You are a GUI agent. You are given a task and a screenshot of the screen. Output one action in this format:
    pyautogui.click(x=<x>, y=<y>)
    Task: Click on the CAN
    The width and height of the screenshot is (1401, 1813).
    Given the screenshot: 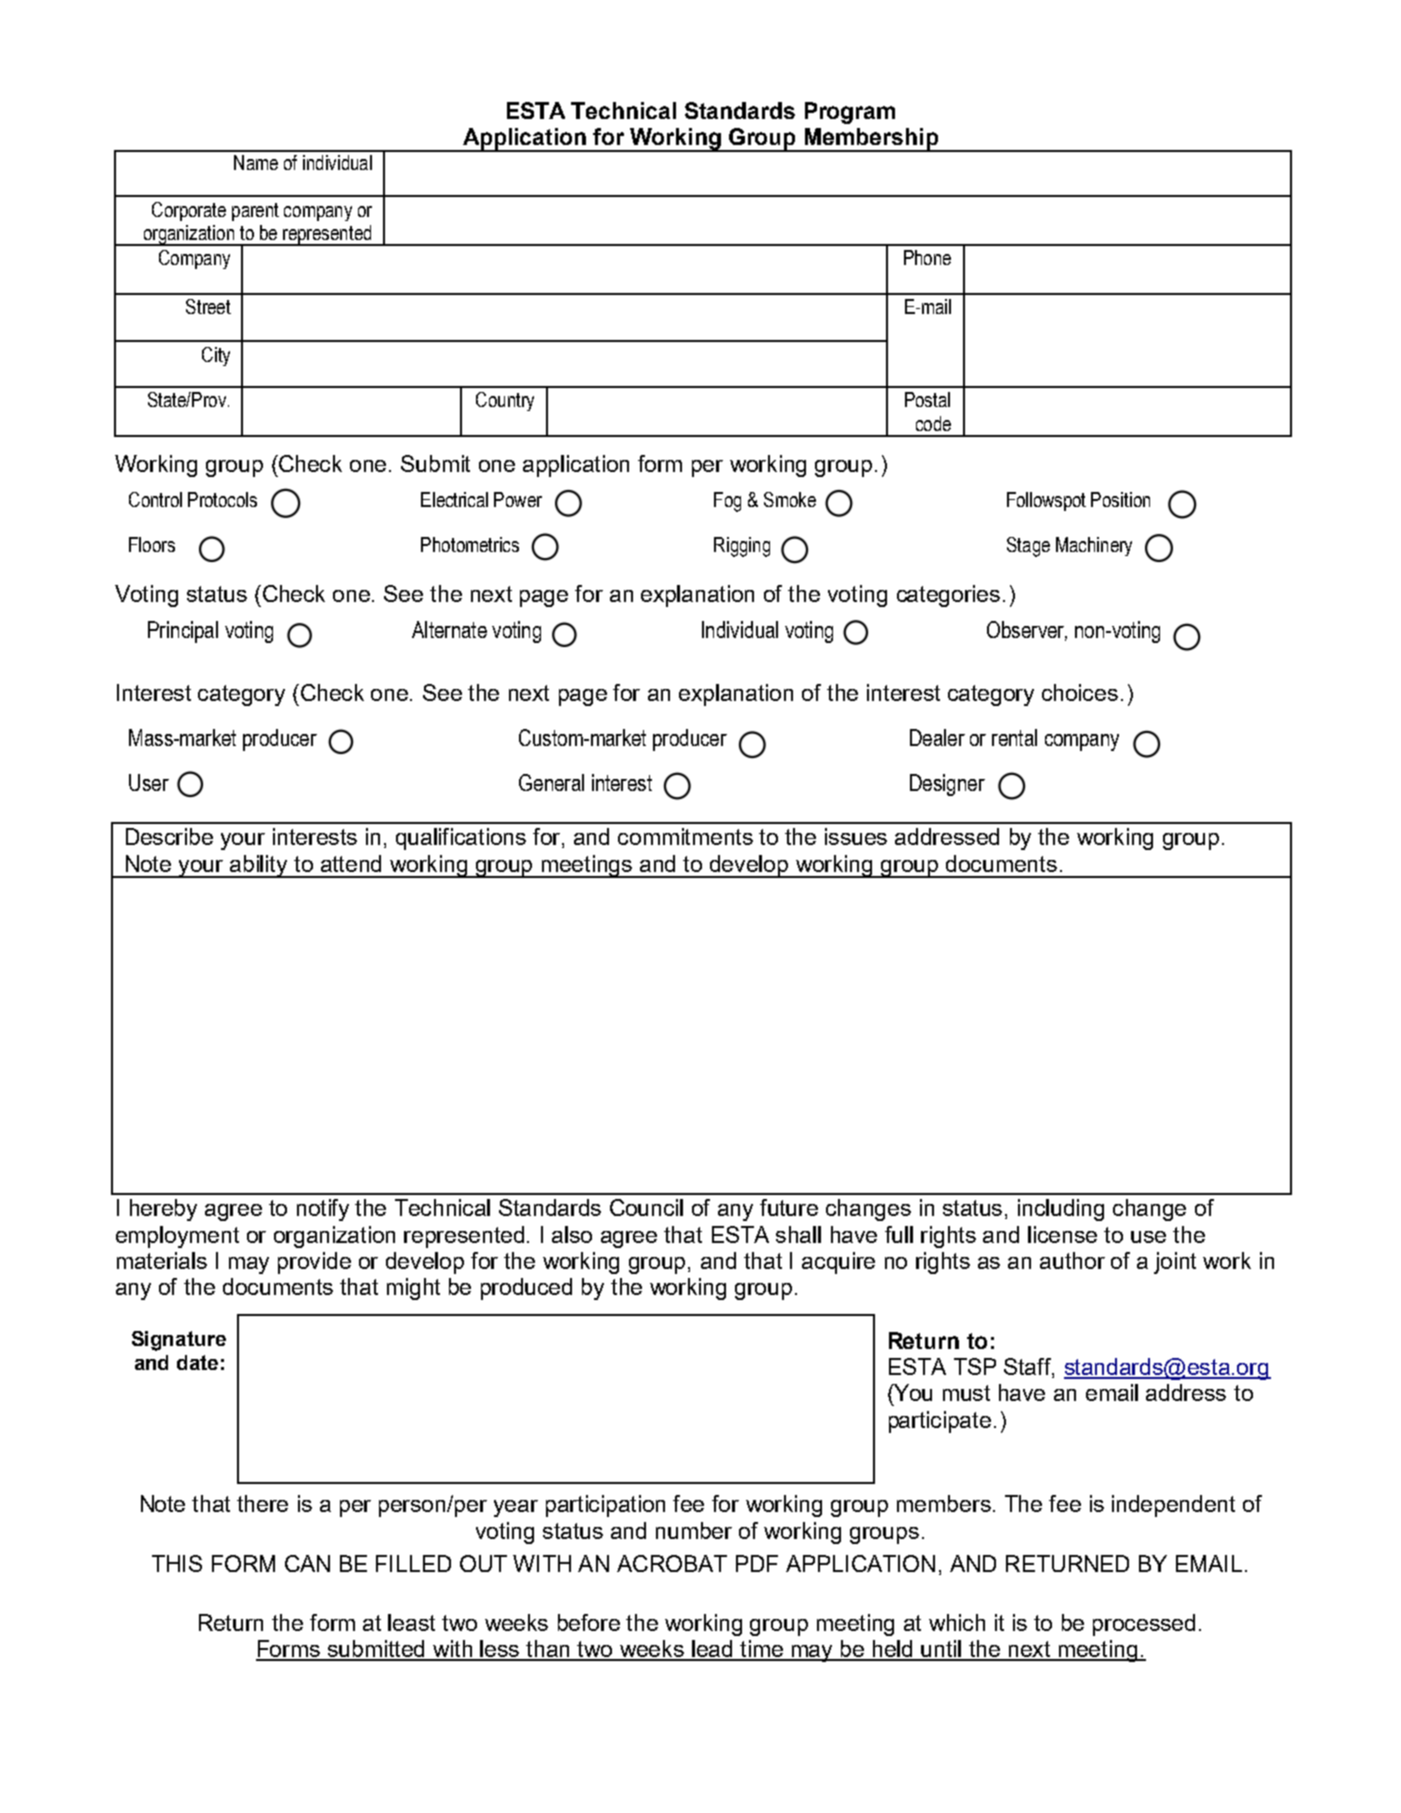 What is the action you would take?
    pyautogui.click(x=307, y=1563)
